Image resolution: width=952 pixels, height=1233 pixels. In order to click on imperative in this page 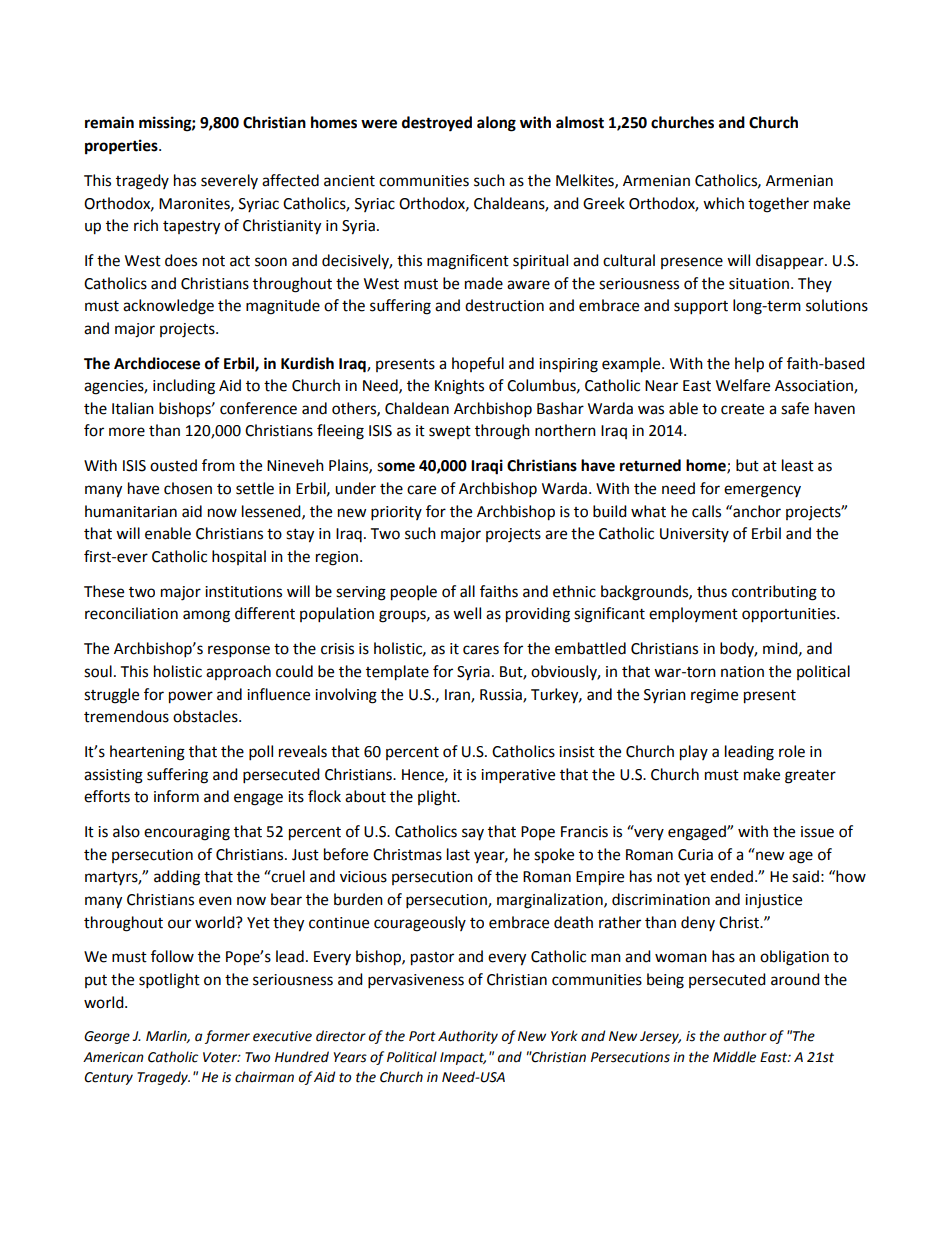, I will do `click(518, 776)`.
